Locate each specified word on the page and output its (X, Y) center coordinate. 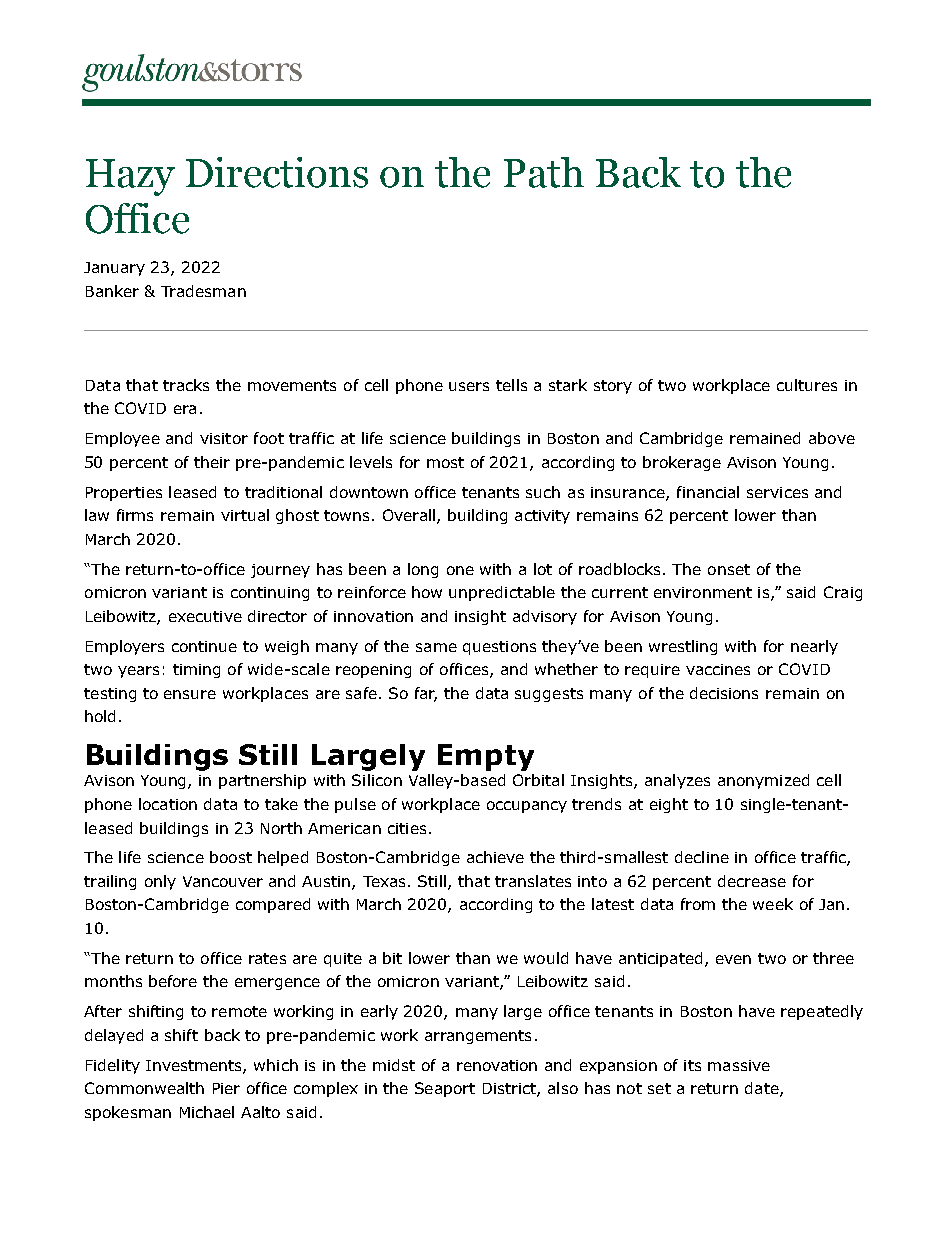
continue (204, 646)
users (469, 386)
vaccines (718, 669)
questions (499, 648)
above (832, 438)
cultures (807, 385)
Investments (195, 1066)
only (160, 882)
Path (544, 172)
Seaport (445, 1089)
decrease (752, 881)
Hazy (130, 177)
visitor (224, 438)
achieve (495, 857)
